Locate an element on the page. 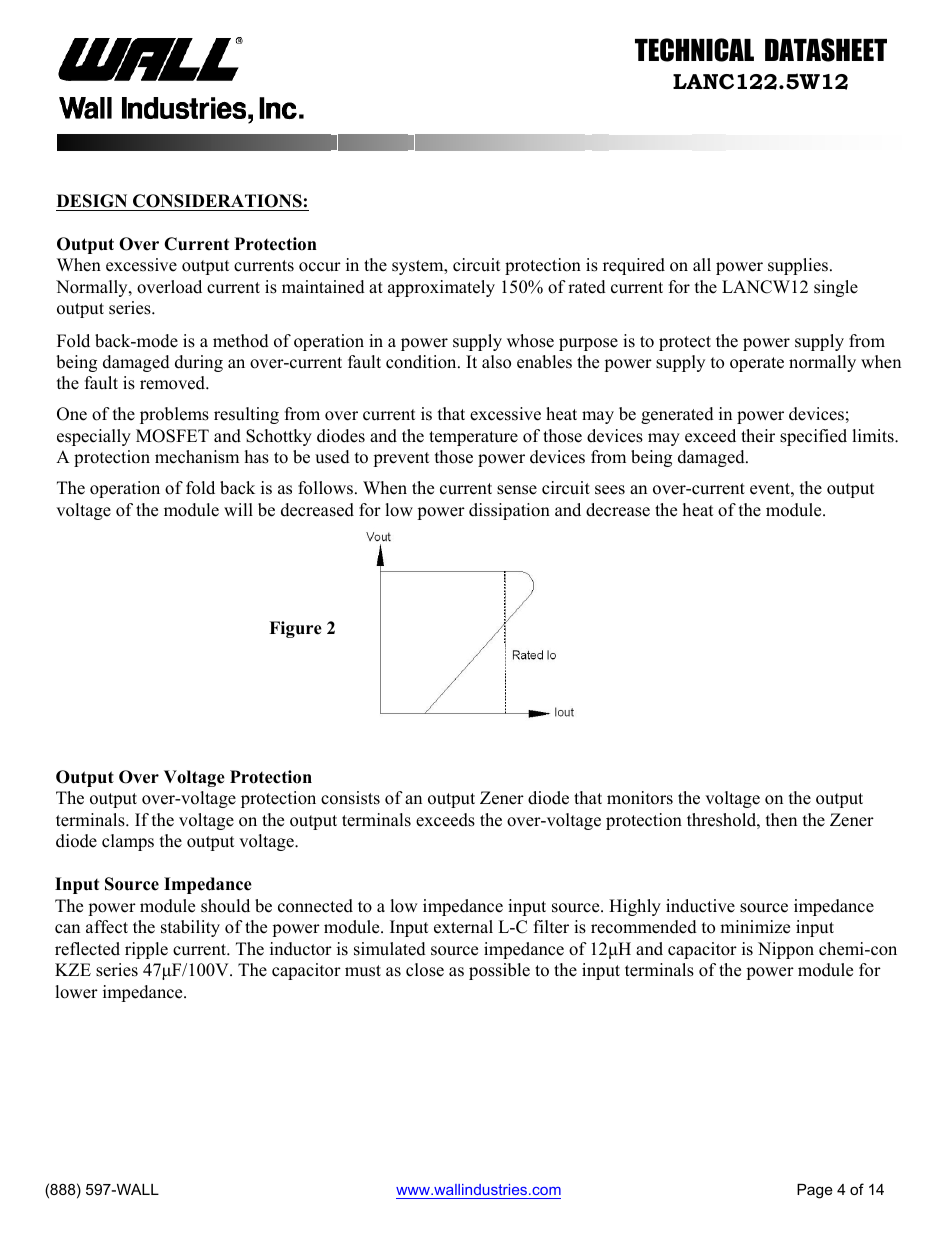 This image has height=1233, width=952. then is located at coordinates (781, 820).
